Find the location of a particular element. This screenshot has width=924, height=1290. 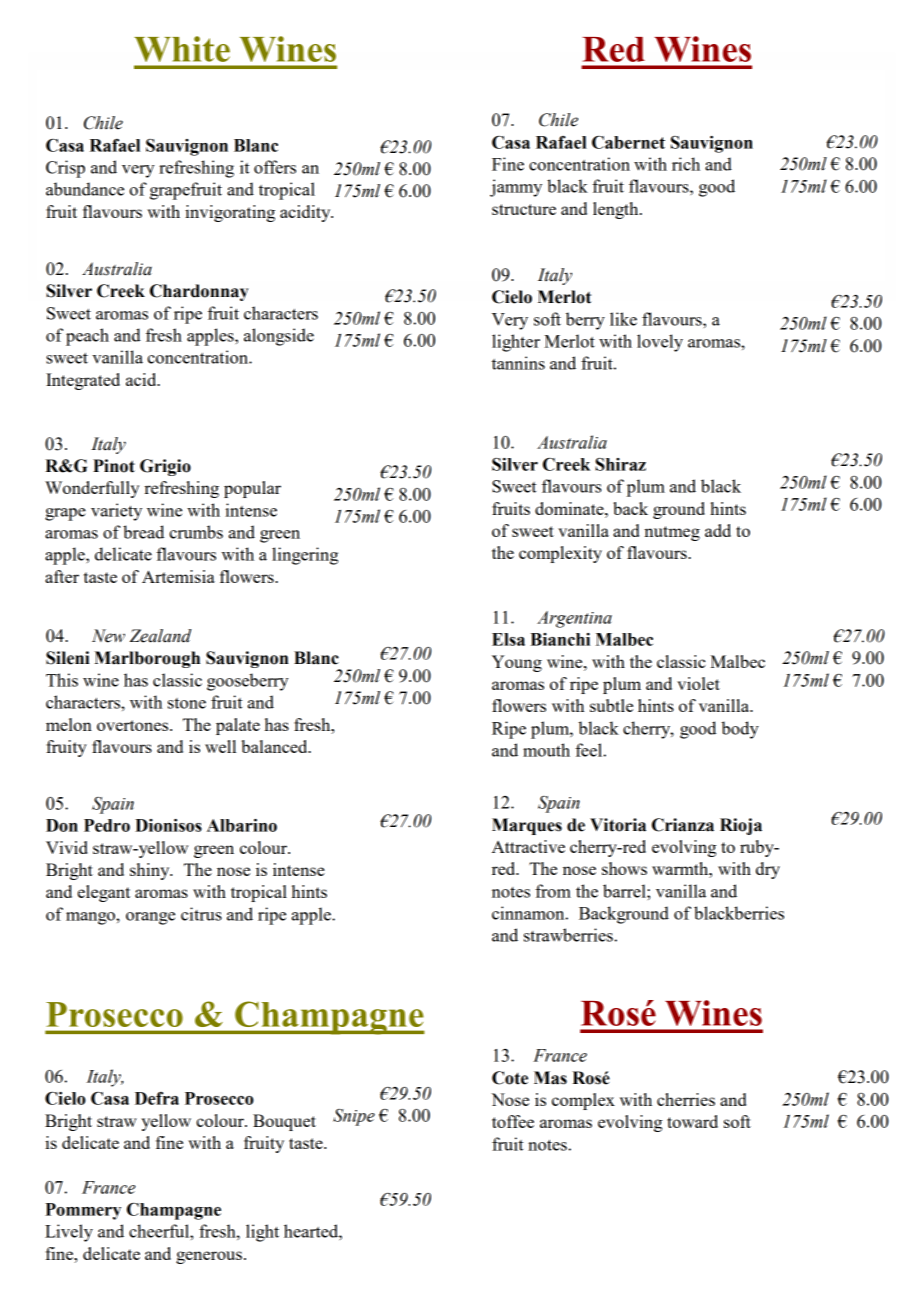

jammy is located at coordinates (516, 188).
